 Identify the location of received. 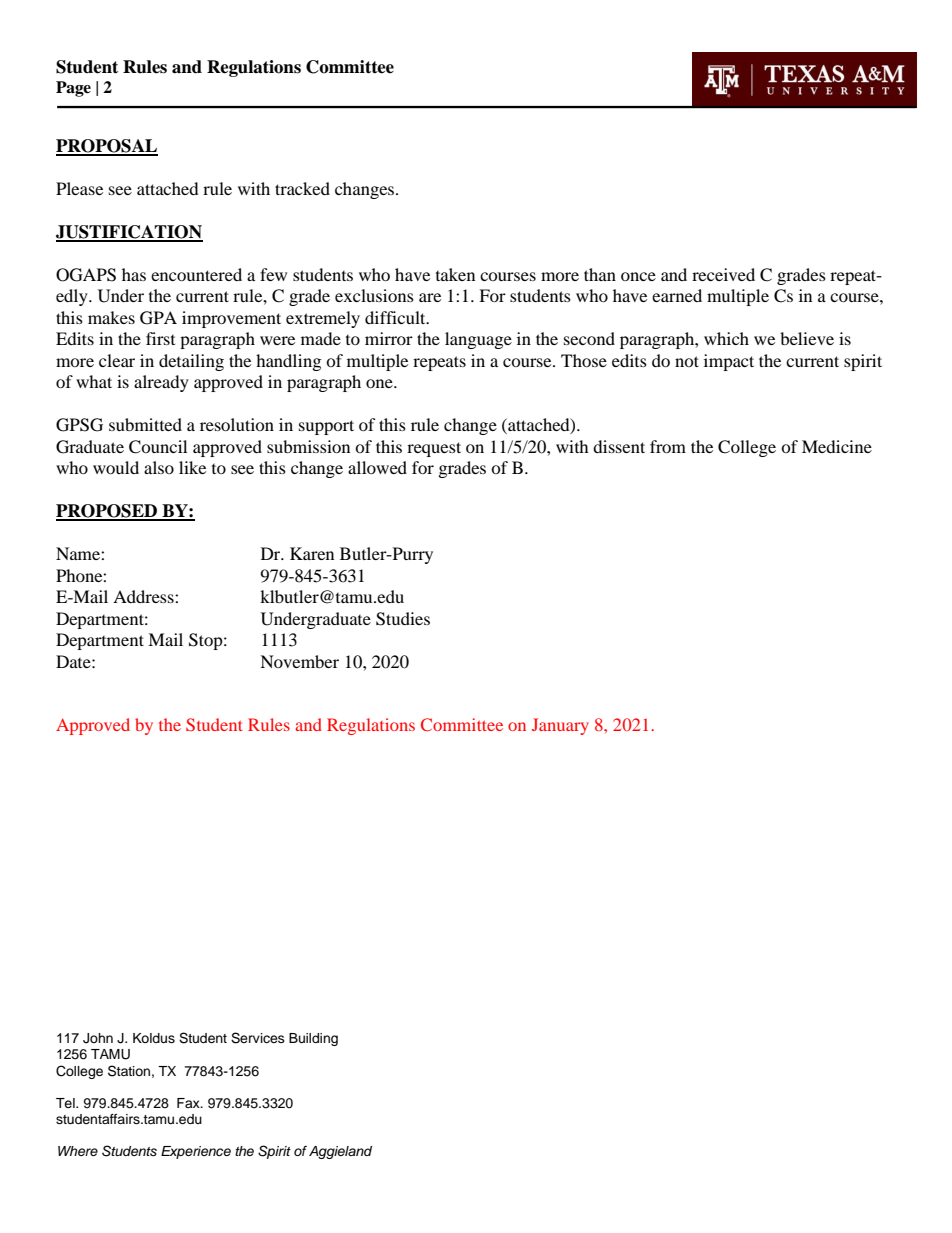
(723, 274).
